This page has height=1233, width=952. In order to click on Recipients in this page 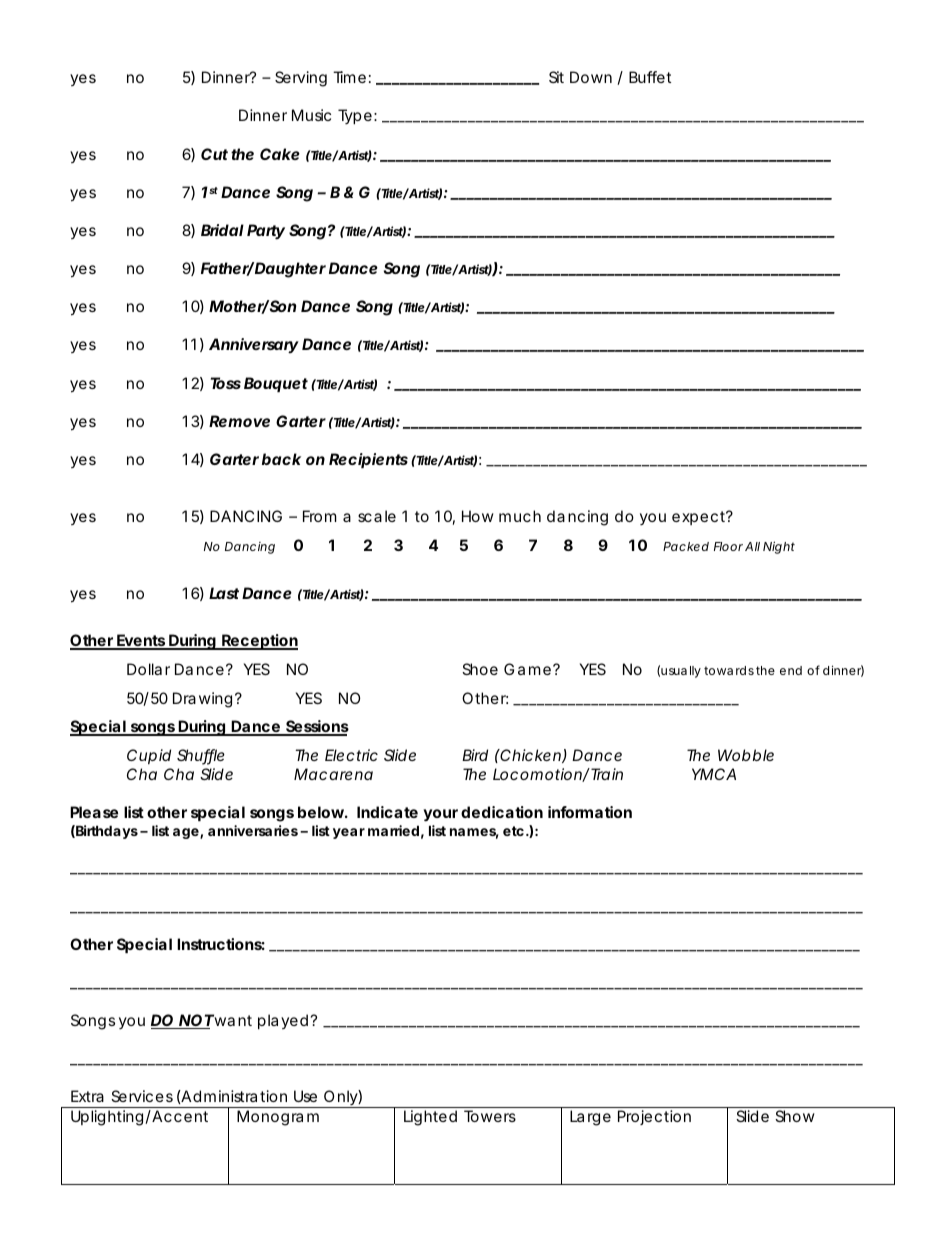, I will do `click(368, 460)`.
